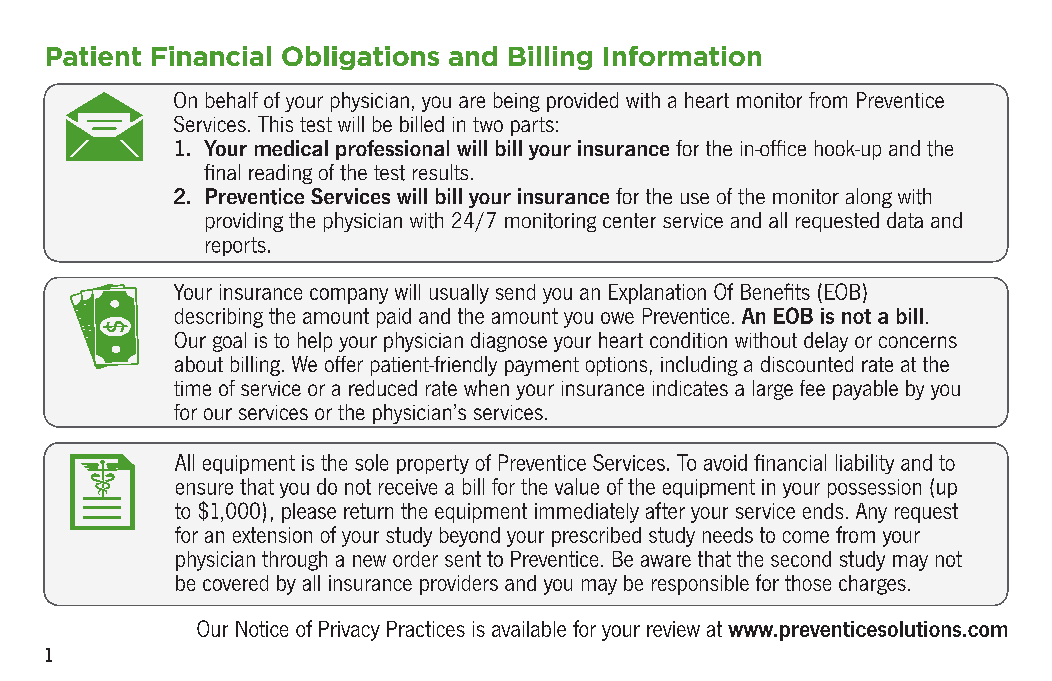 The height and width of the page is (681, 1052). I want to click on fee, so click(812, 388).
